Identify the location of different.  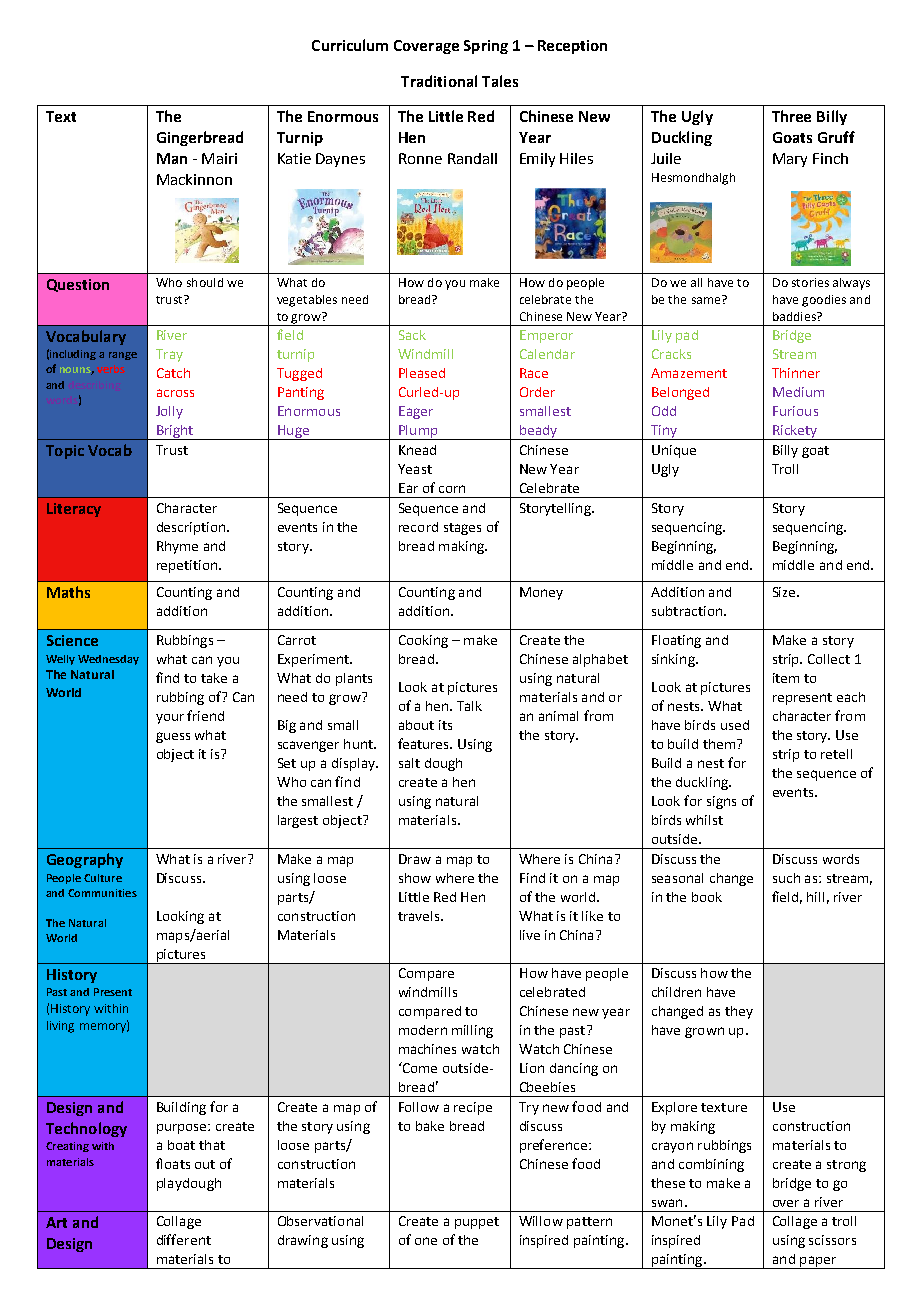
(184, 1239).
